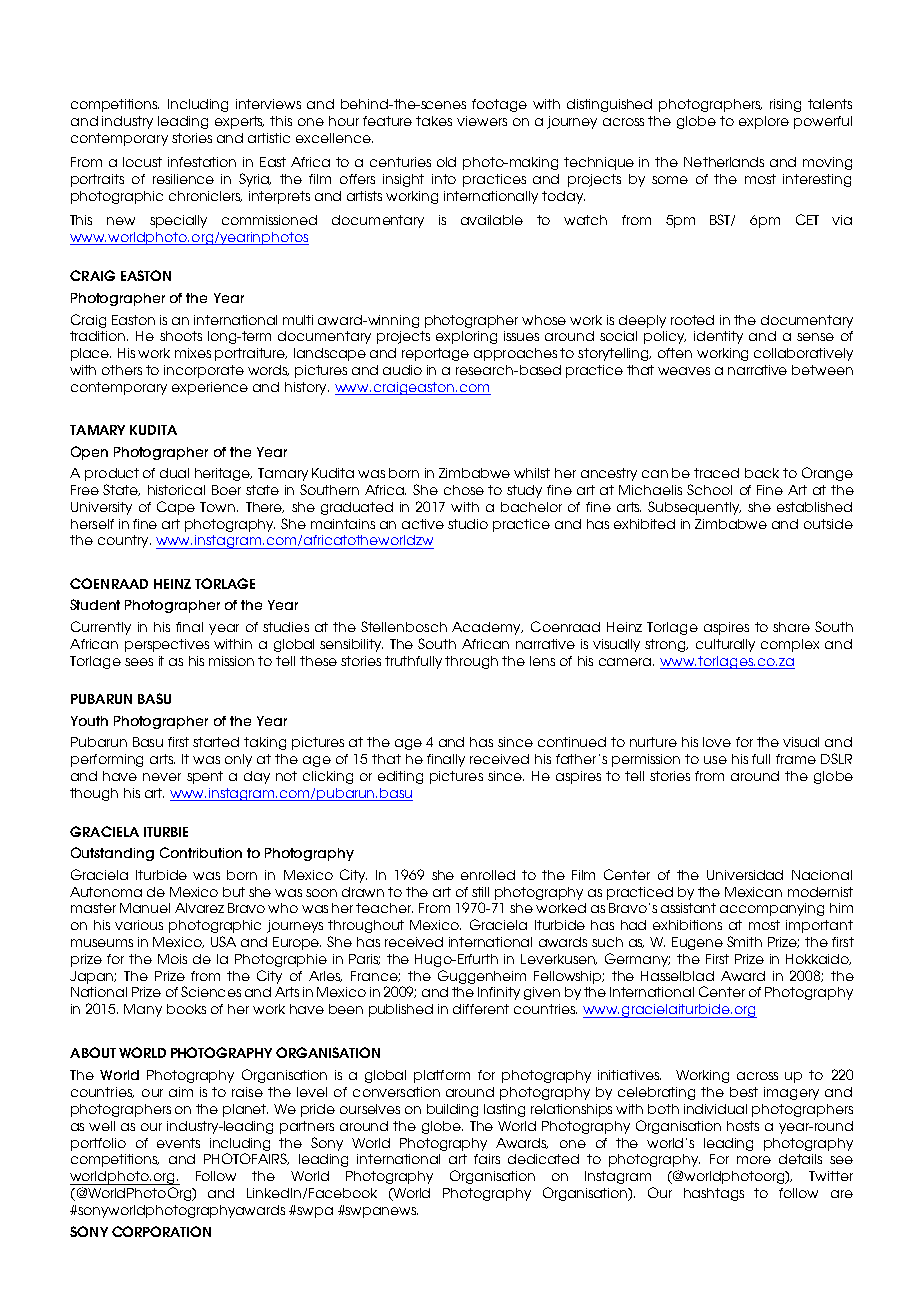 This image has height=1309, width=924. What do you see at coordinates (176, 490) in the image?
I see `historical` at bounding box center [176, 490].
